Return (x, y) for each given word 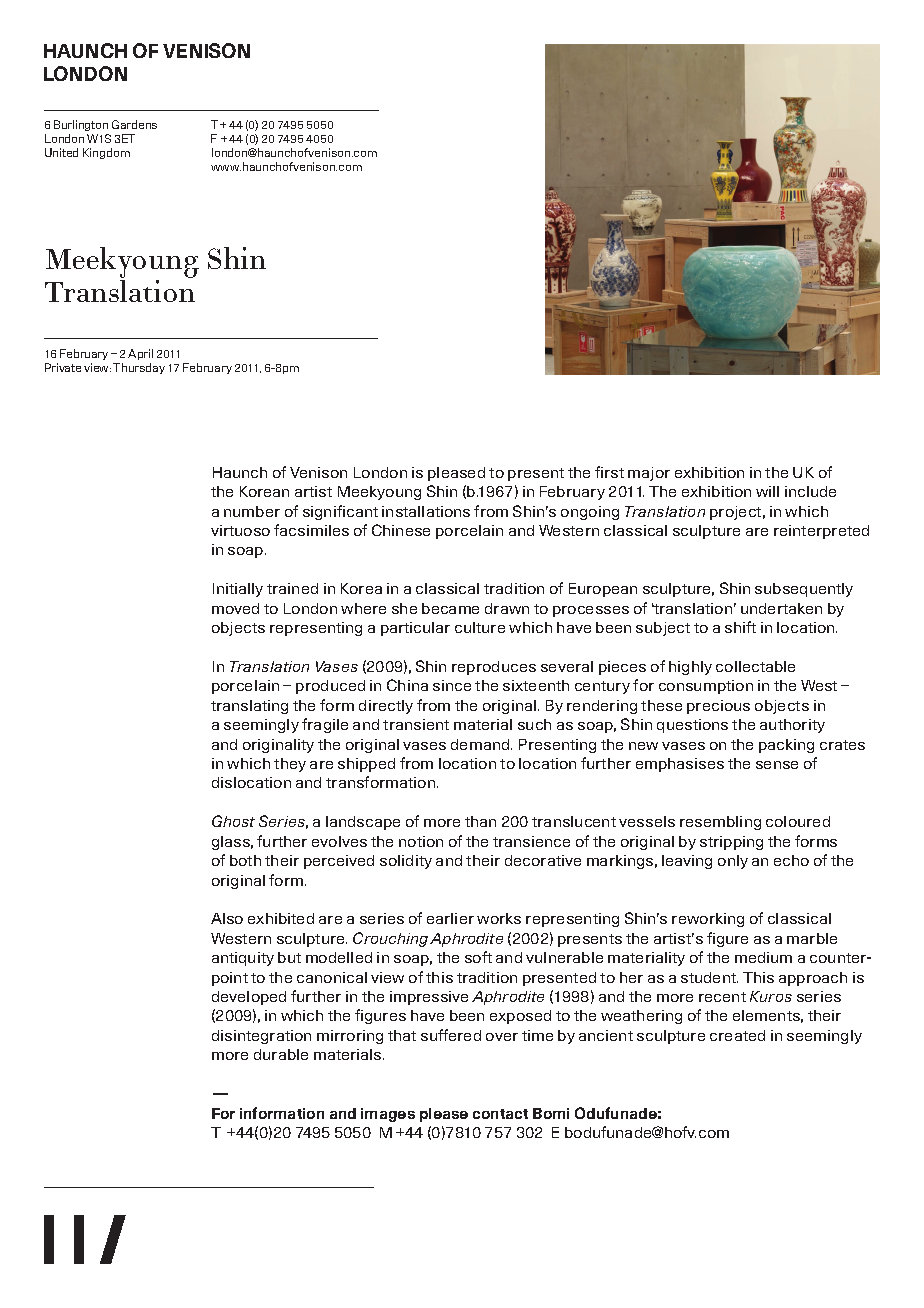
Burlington (81, 125)
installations (426, 511)
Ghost (233, 821)
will (767, 491)
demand (481, 744)
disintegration (261, 1037)
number (252, 511)
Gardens (134, 124)
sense (777, 765)
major (649, 474)
